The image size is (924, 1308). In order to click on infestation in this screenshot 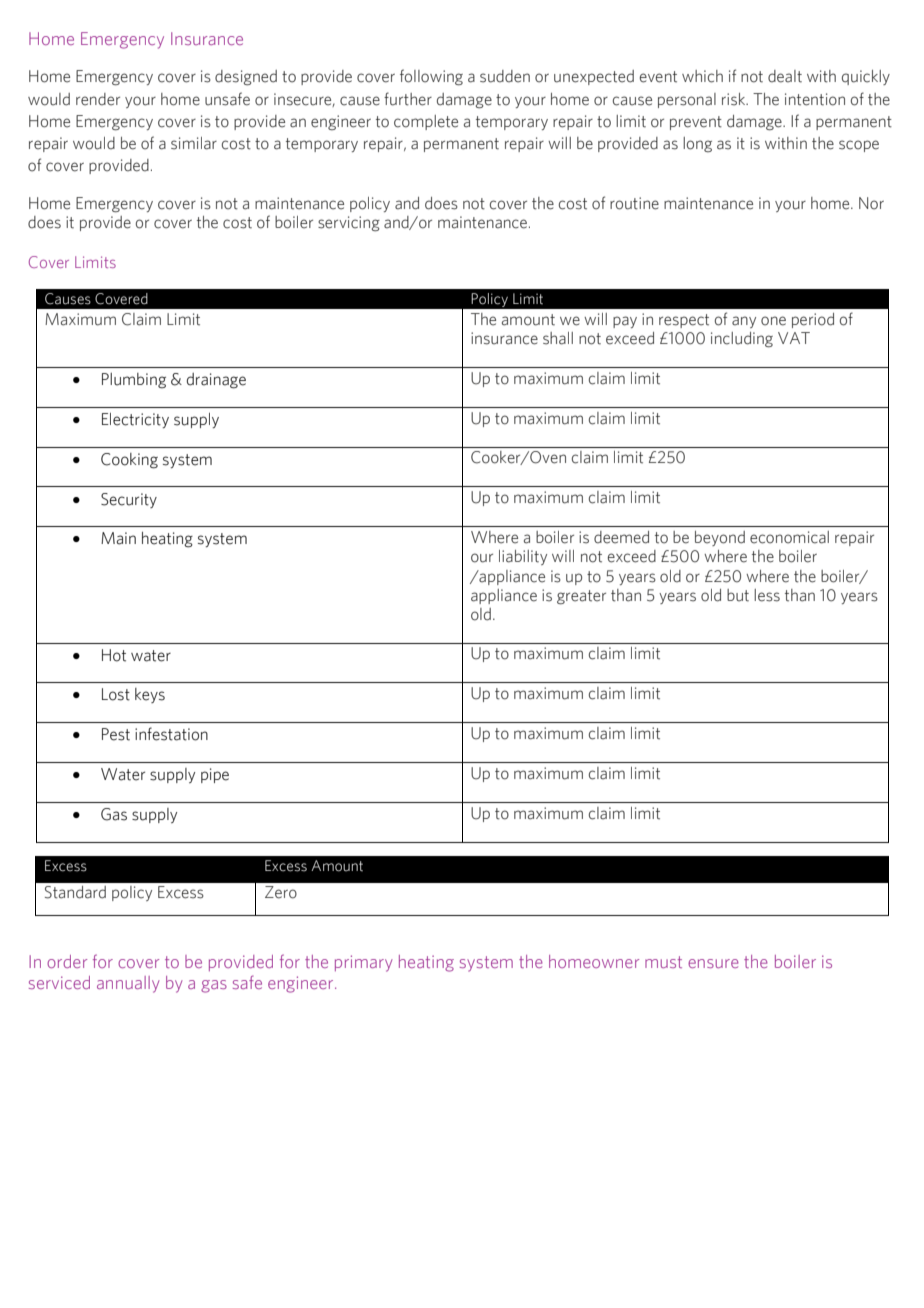, I will do `click(171, 734)`.
